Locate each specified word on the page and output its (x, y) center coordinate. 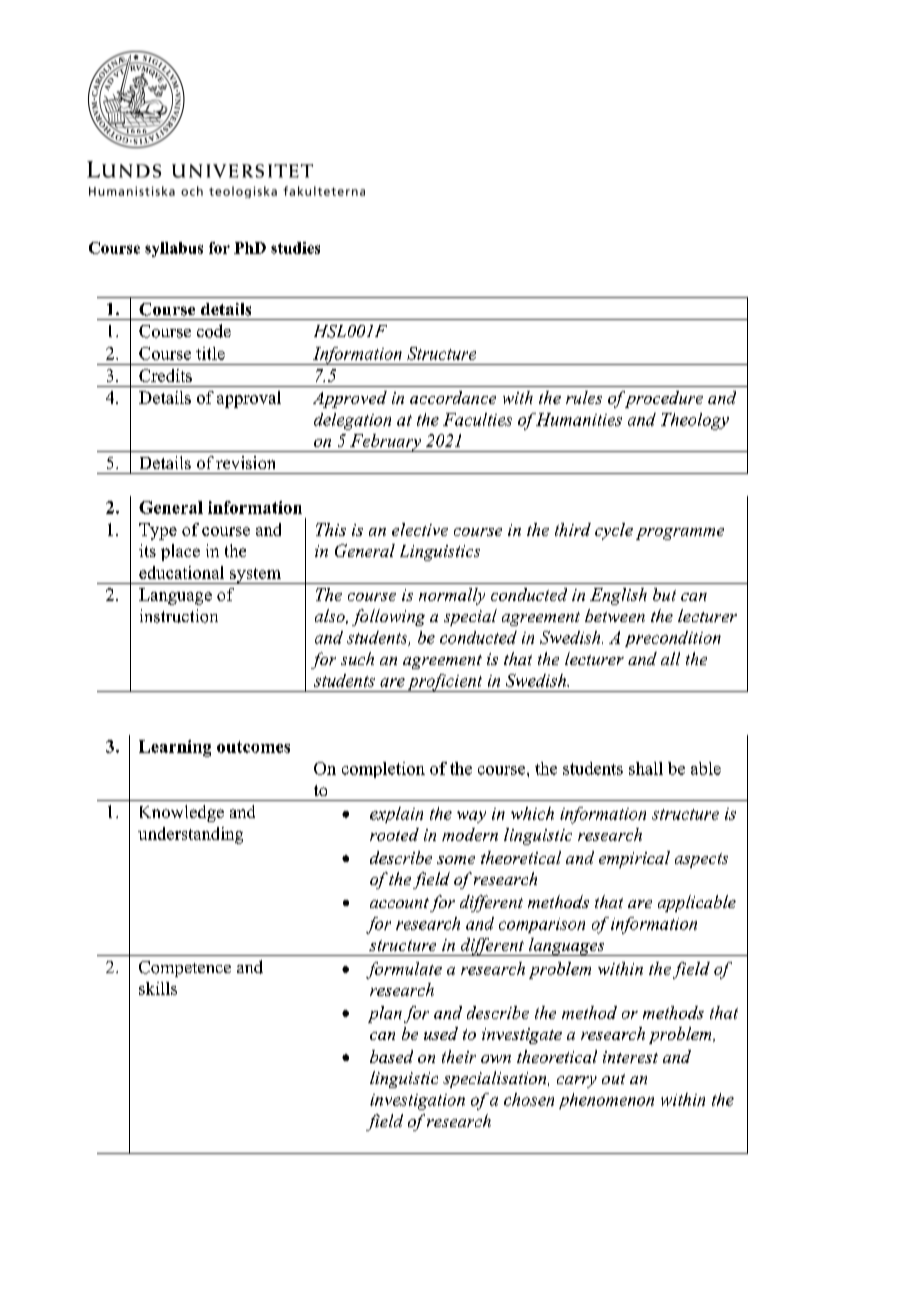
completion (383, 770)
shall (646, 768)
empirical (634, 859)
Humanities (578, 419)
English (618, 596)
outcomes (253, 747)
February (386, 443)
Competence (185, 969)
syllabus (174, 249)
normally (452, 596)
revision (245, 462)
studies (295, 248)
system (255, 576)
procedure (662, 399)
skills (158, 988)
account (399, 903)
